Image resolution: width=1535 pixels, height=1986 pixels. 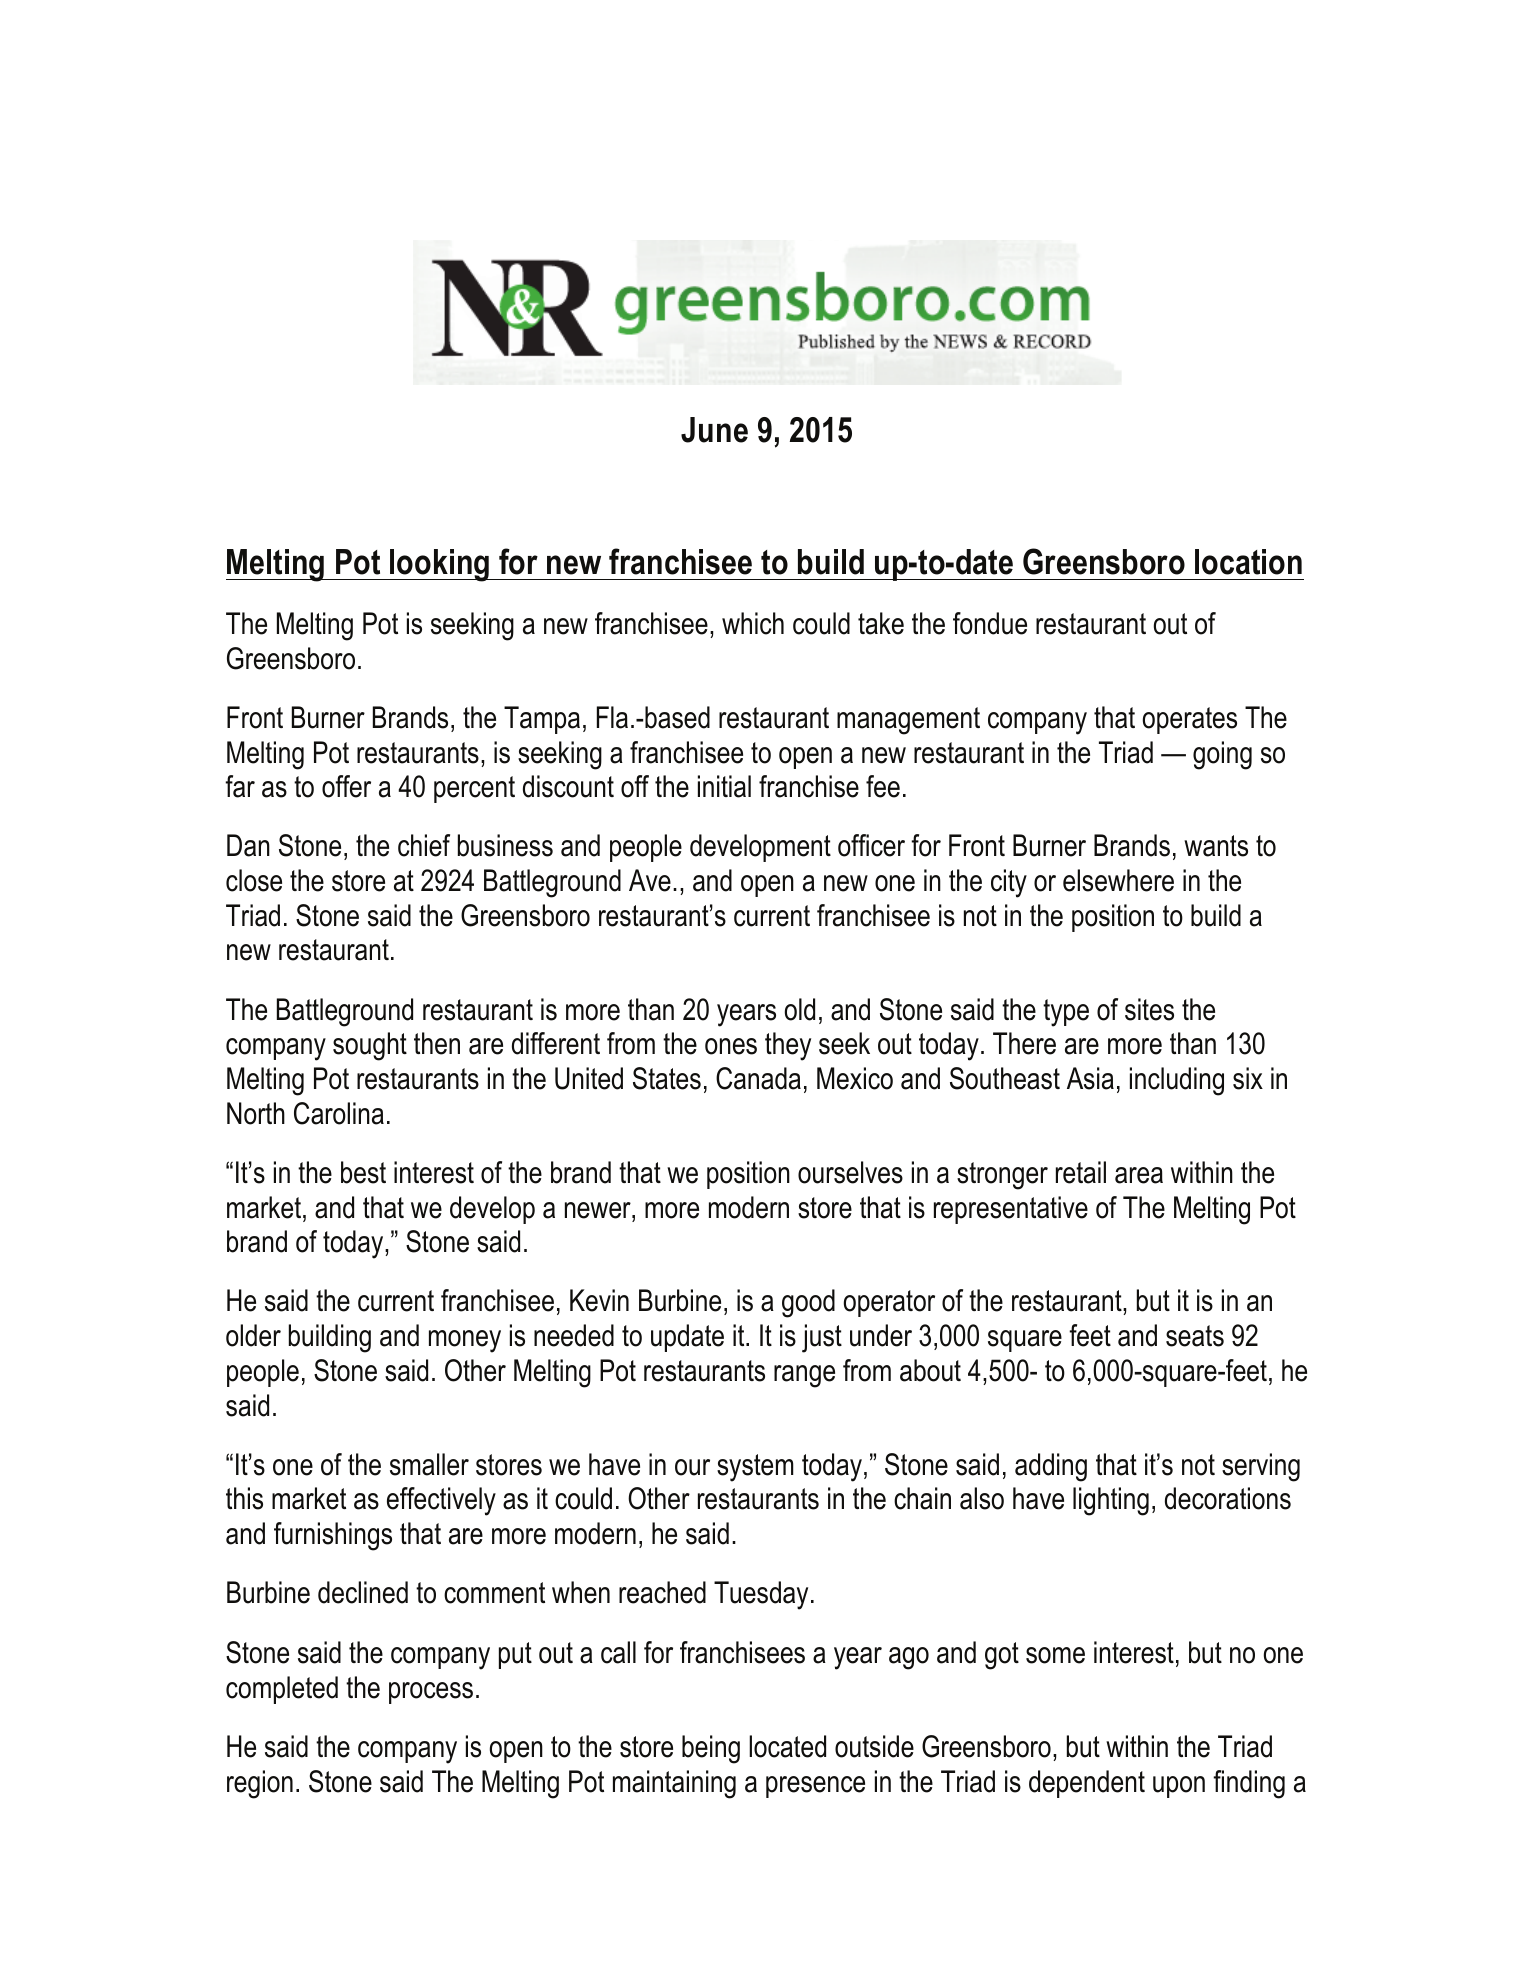 I want to click on offer, so click(x=346, y=786).
